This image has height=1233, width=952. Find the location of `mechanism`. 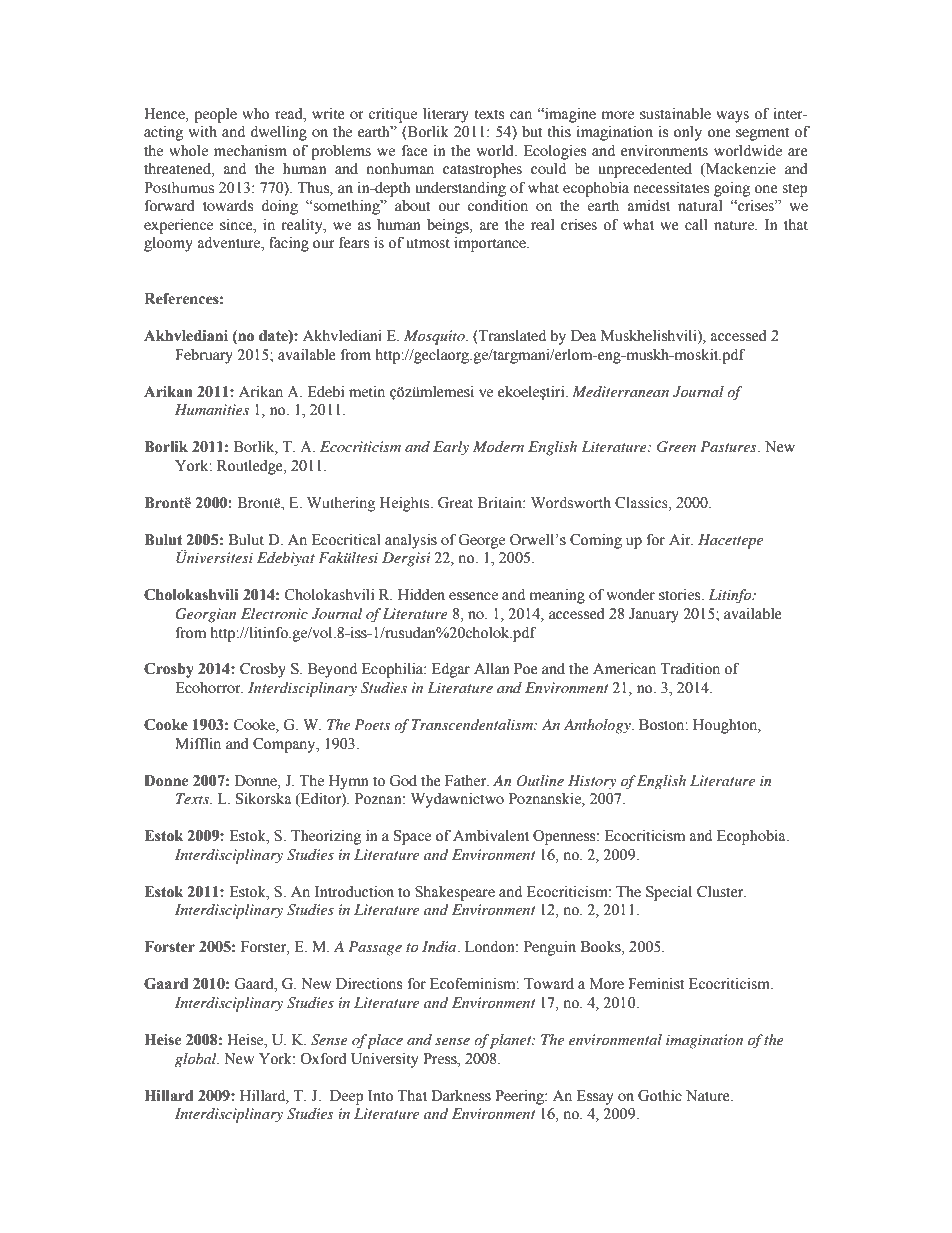

mechanism is located at coordinates (250, 151).
